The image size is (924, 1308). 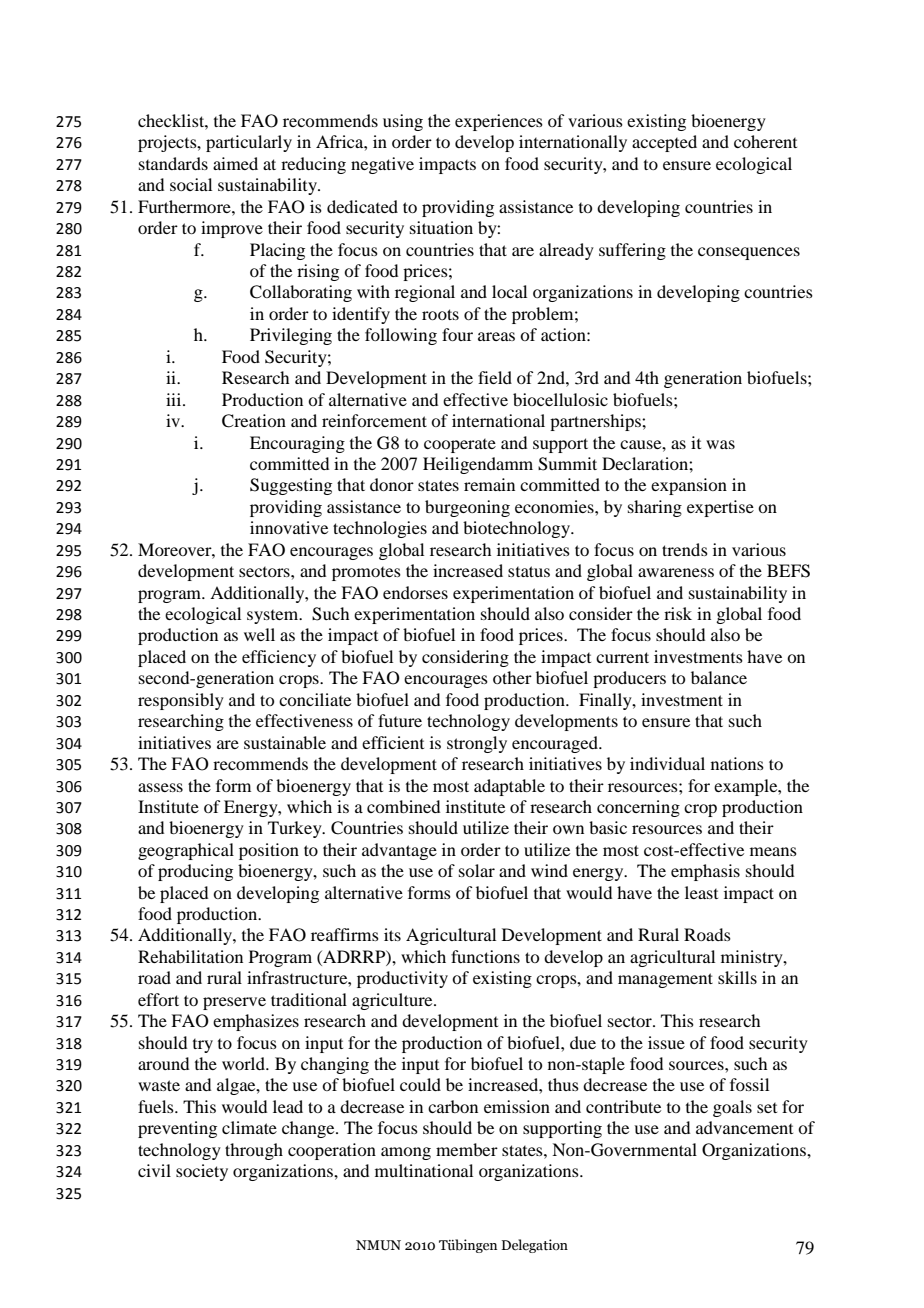 What do you see at coordinates (190, 956) in the page?
I see `Rehabilitation` at bounding box center [190, 956].
